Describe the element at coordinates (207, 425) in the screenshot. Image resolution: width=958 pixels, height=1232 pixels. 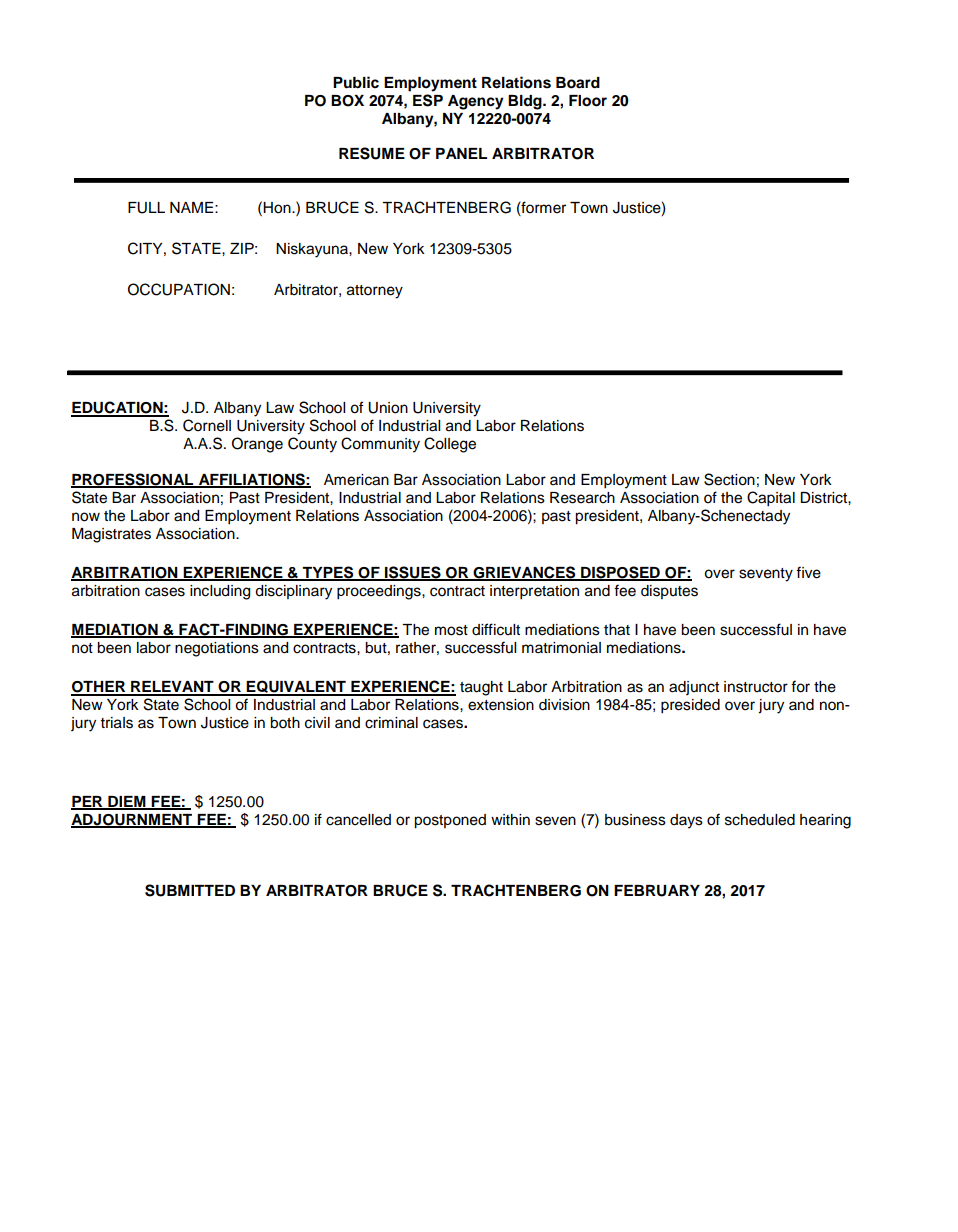
I see `Cornell` at that location.
